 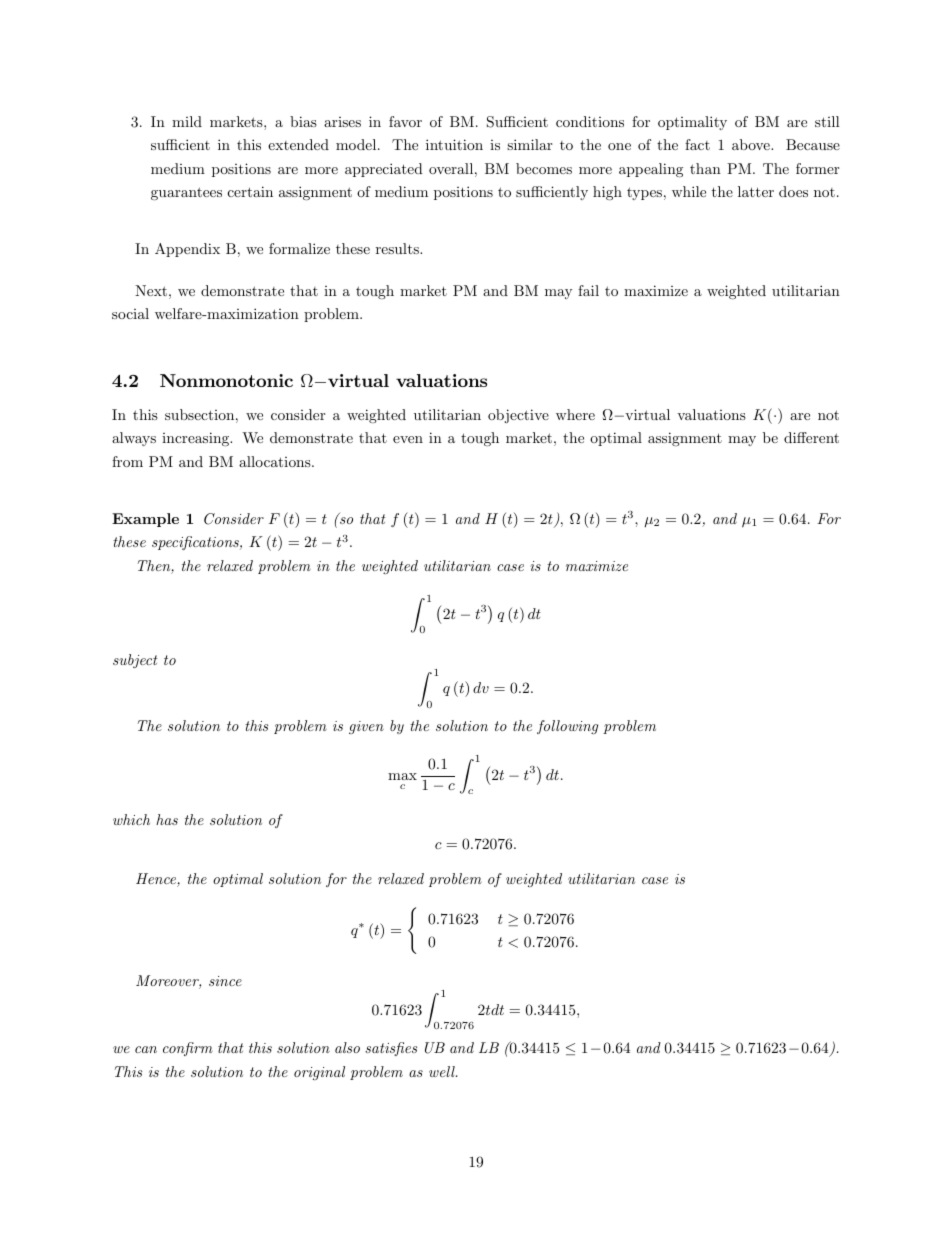 What do you see at coordinates (187, 121) in the screenshot?
I see `mild` at bounding box center [187, 121].
